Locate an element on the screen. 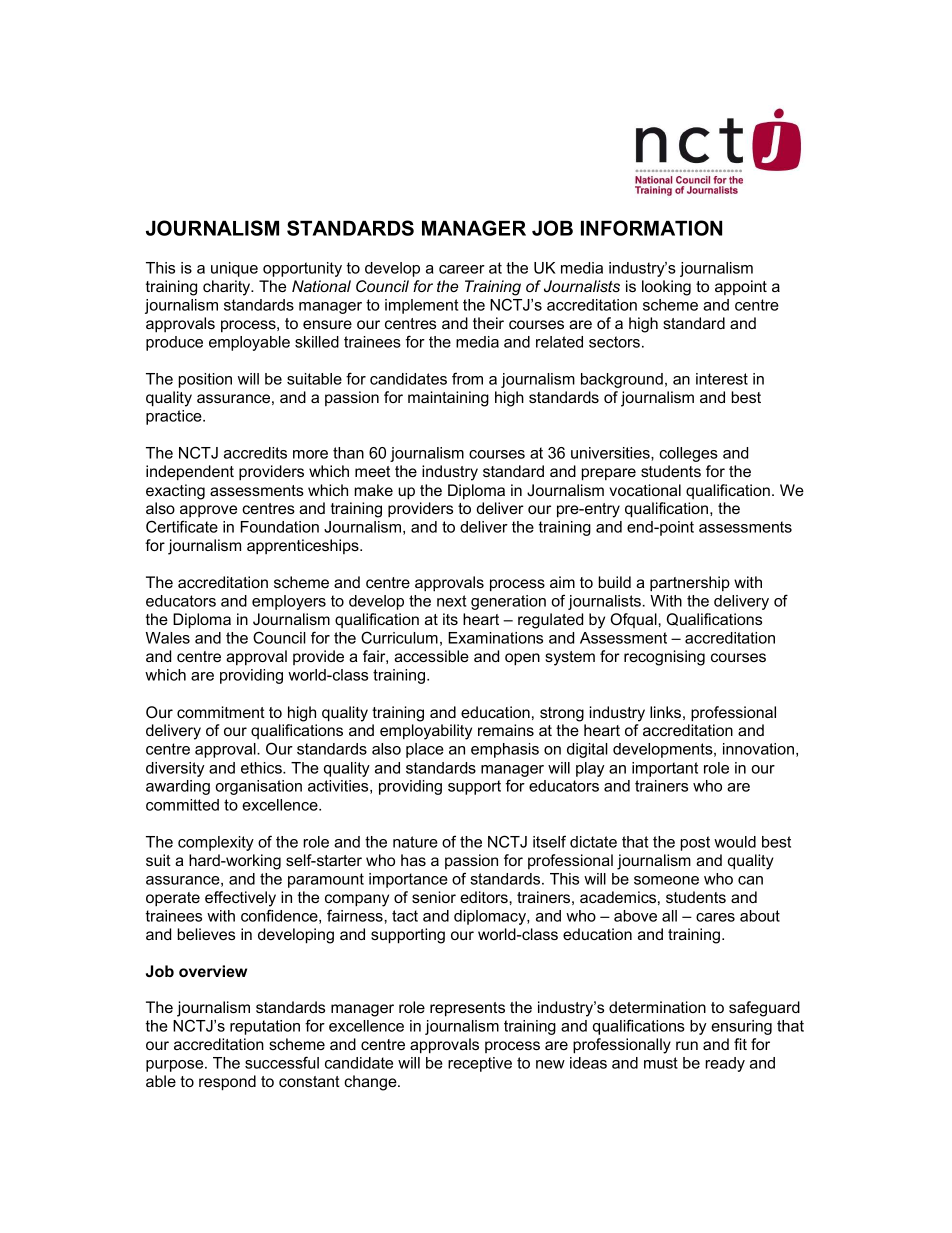 The height and width of the screenshot is (1233, 952). emphasis is located at coordinates (505, 750).
